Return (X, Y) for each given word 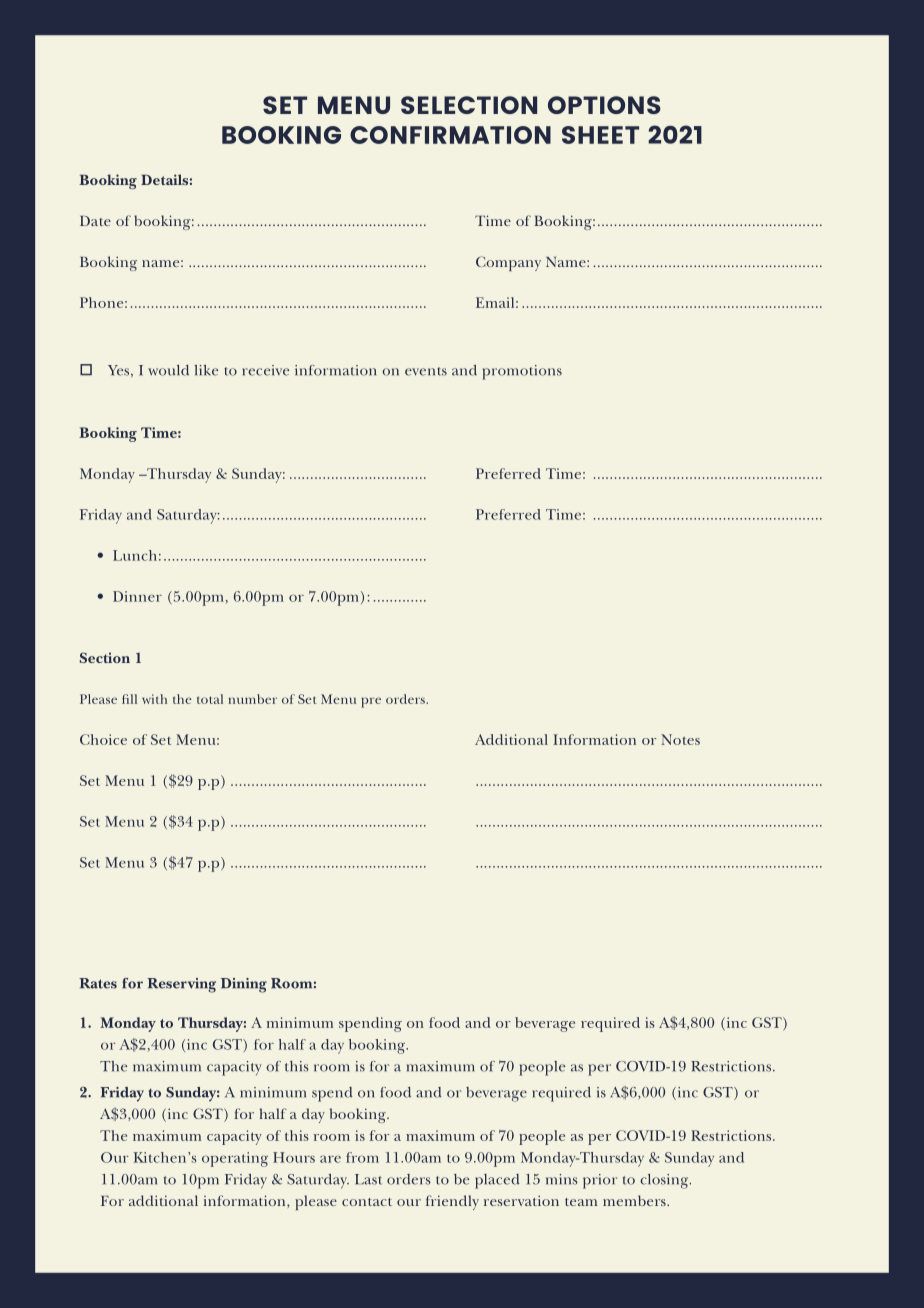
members (635, 1200)
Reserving (181, 985)
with (154, 699)
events (426, 371)
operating (235, 1159)
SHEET (600, 135)
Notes (680, 739)
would (168, 370)
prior (600, 1181)
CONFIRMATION (450, 135)
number (252, 699)
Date (95, 221)
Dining (244, 985)
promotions (522, 372)
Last (368, 1179)
